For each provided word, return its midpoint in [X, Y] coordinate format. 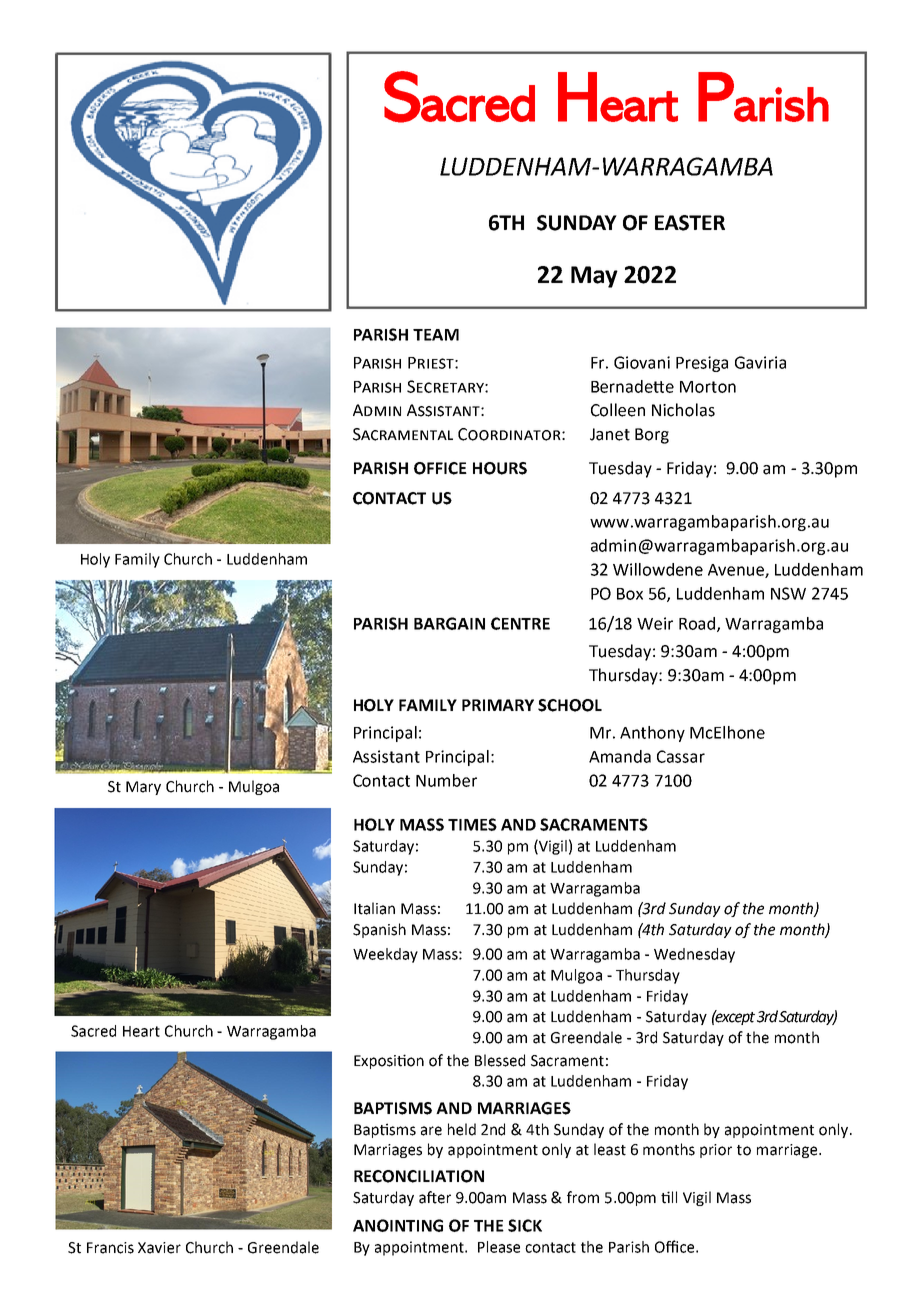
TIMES [472, 824]
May [594, 277]
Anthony [652, 734]
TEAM [436, 335]
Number [446, 780]
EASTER [690, 223]
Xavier [159, 1248]
